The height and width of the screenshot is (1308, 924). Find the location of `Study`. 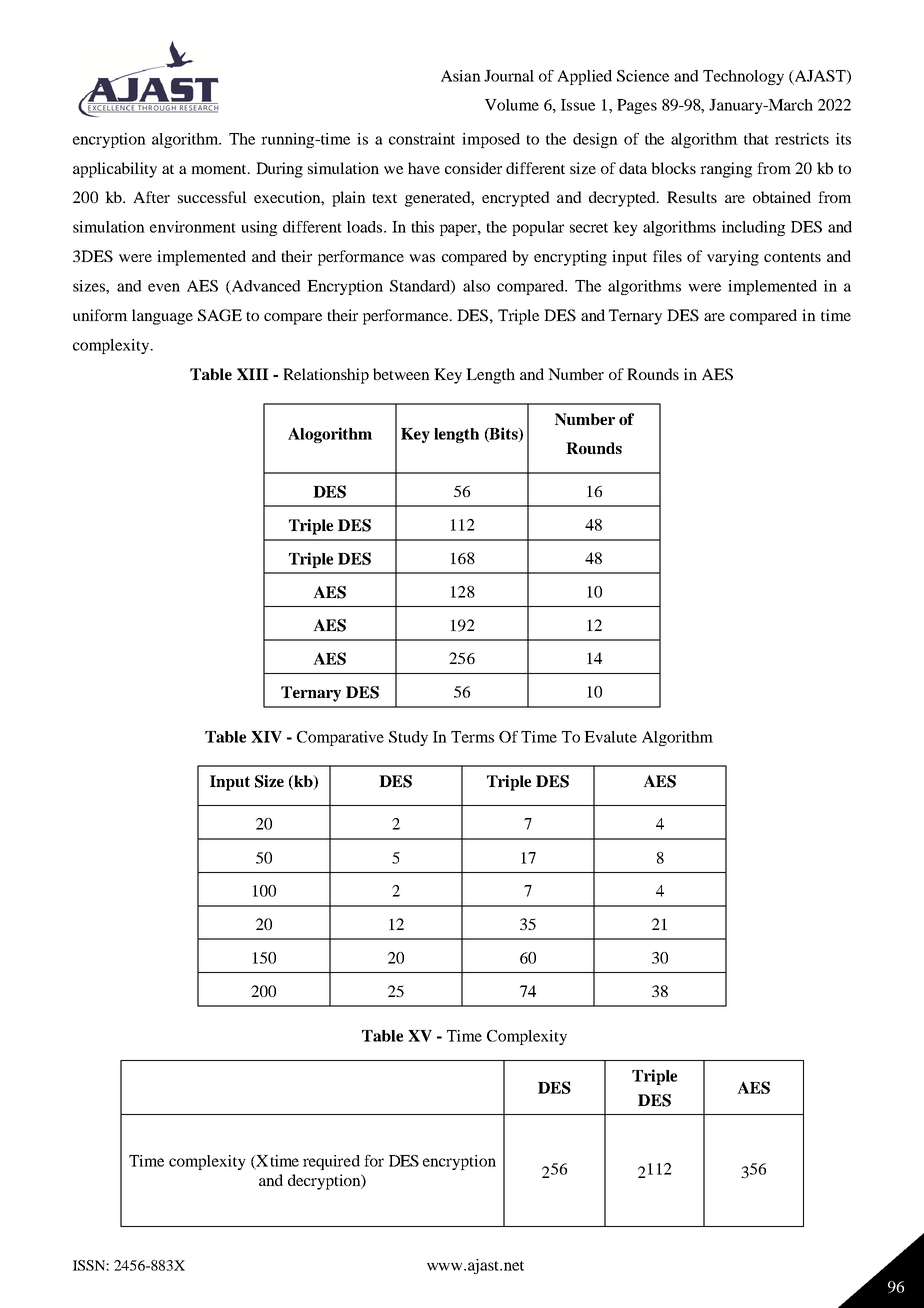

Study is located at coordinates (408, 738).
